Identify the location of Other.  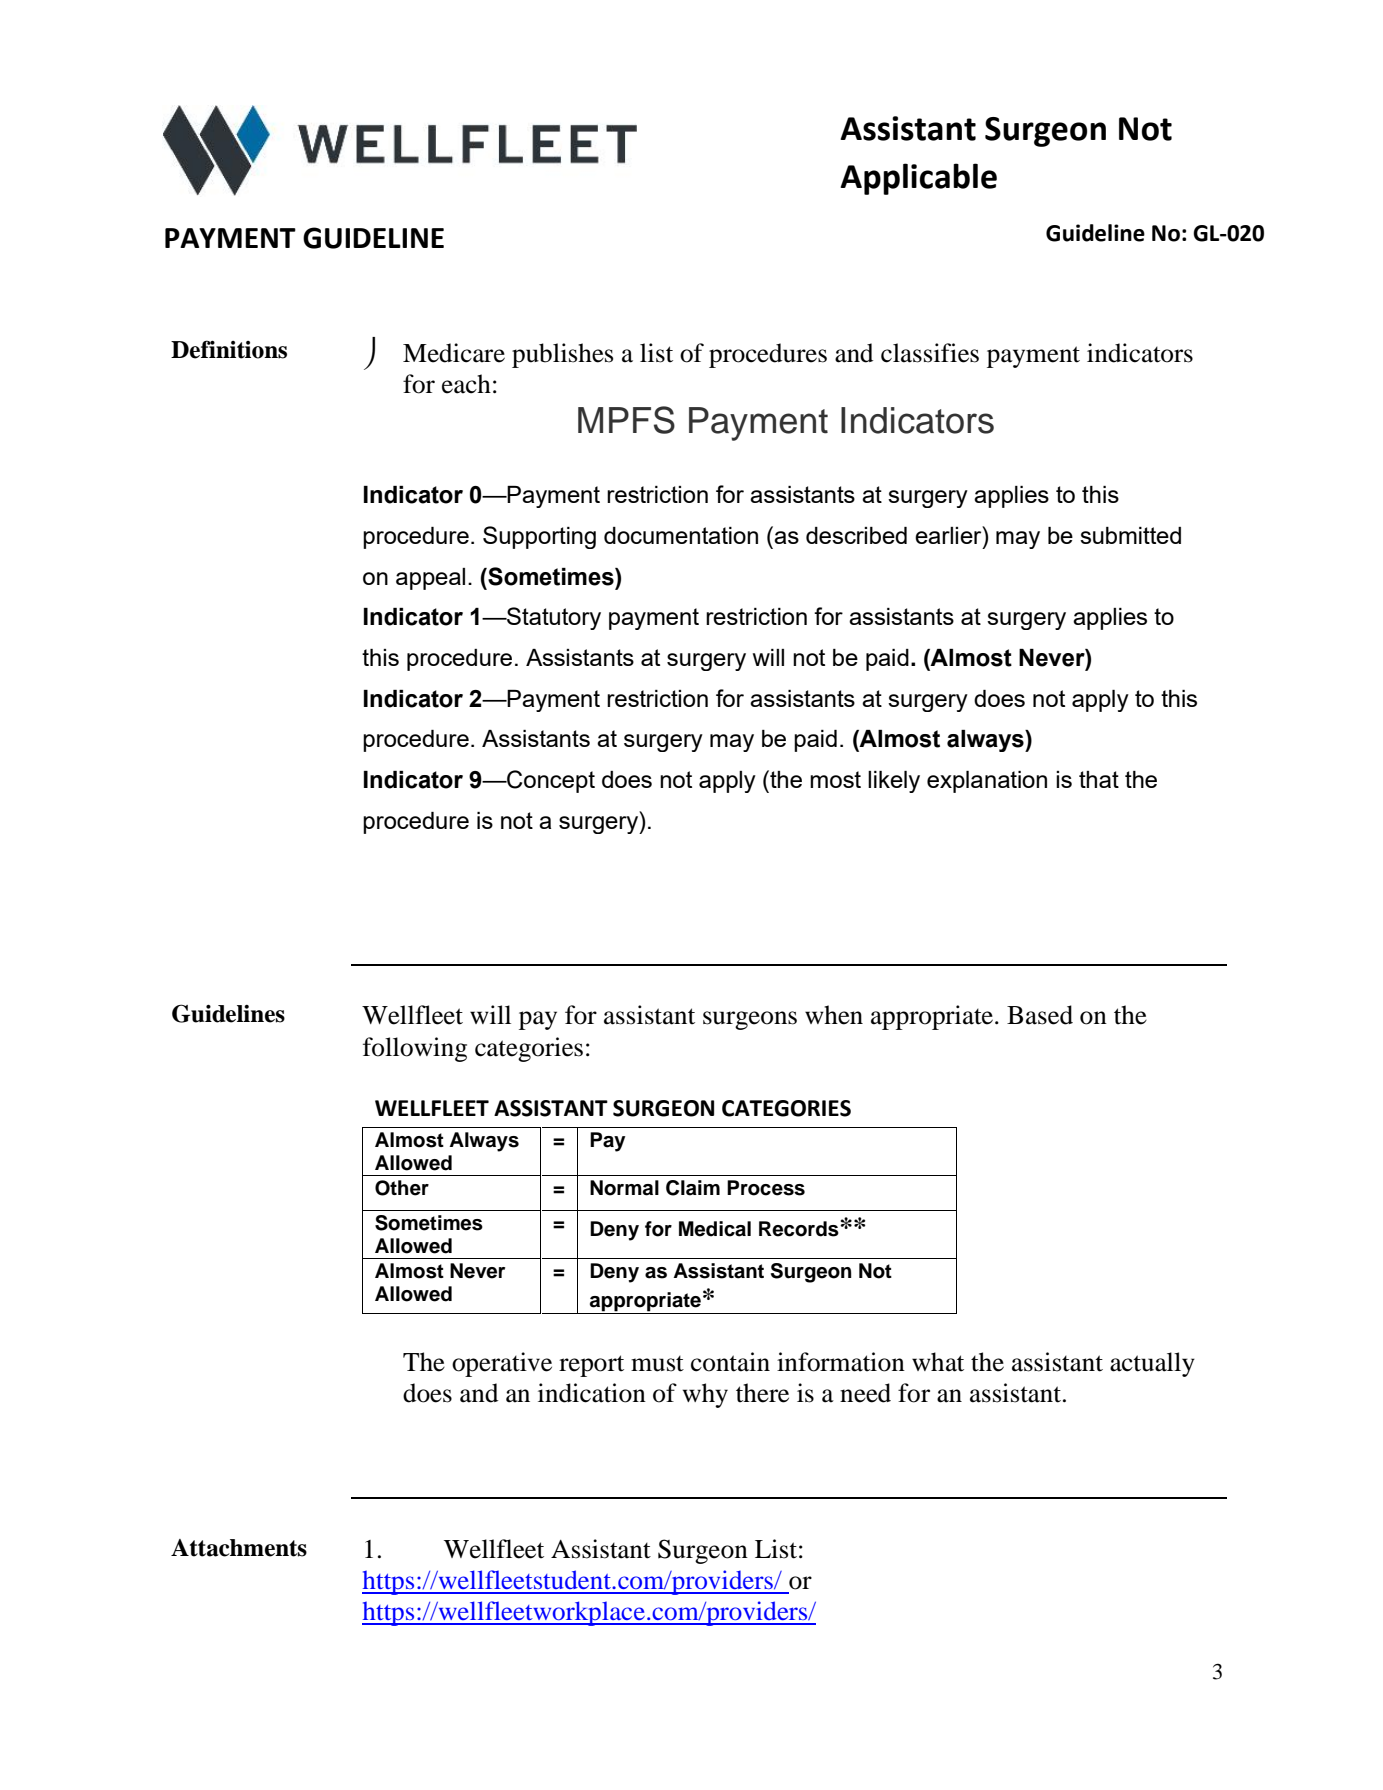
(402, 1188).
